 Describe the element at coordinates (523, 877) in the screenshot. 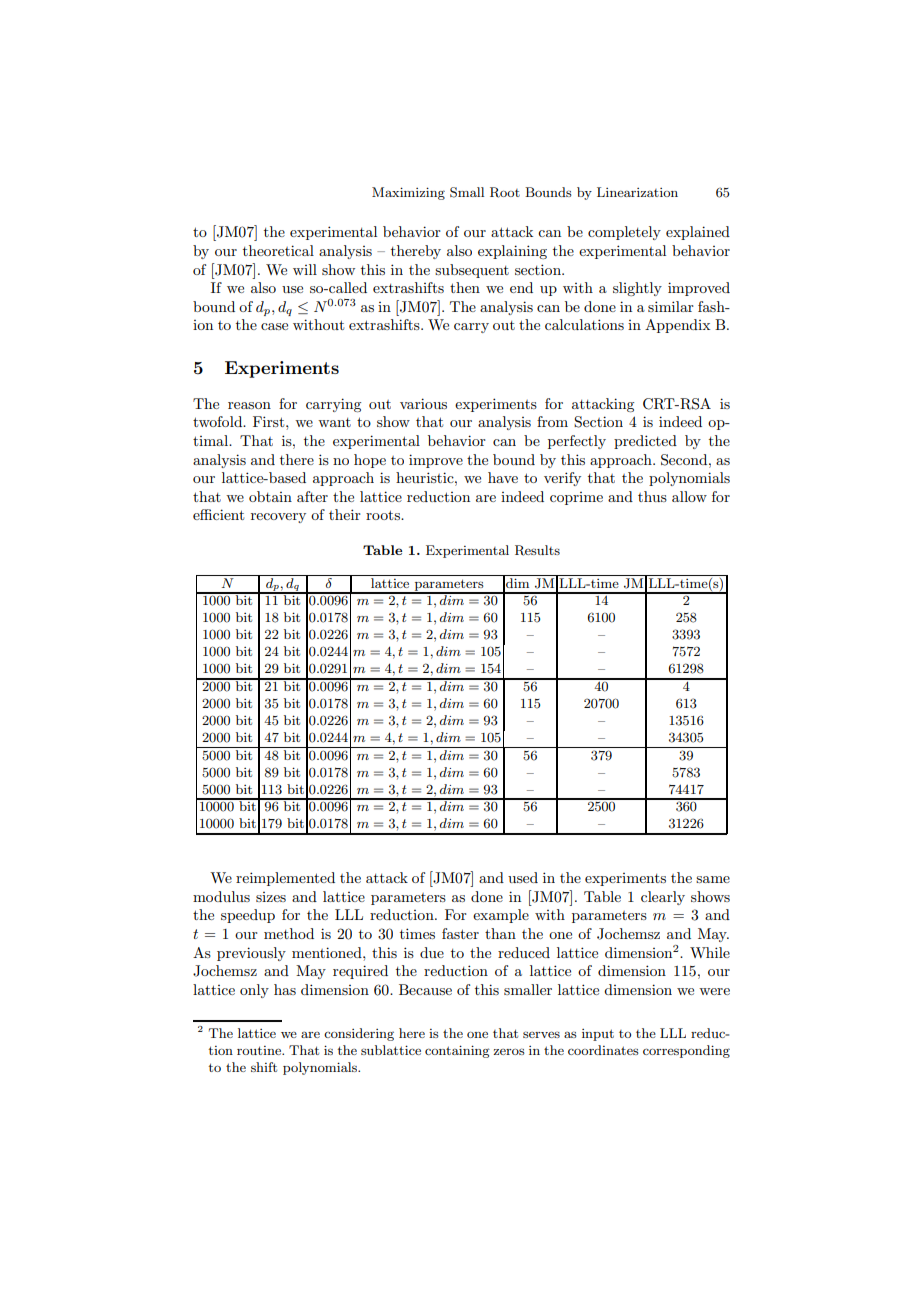

I see `used` at that location.
